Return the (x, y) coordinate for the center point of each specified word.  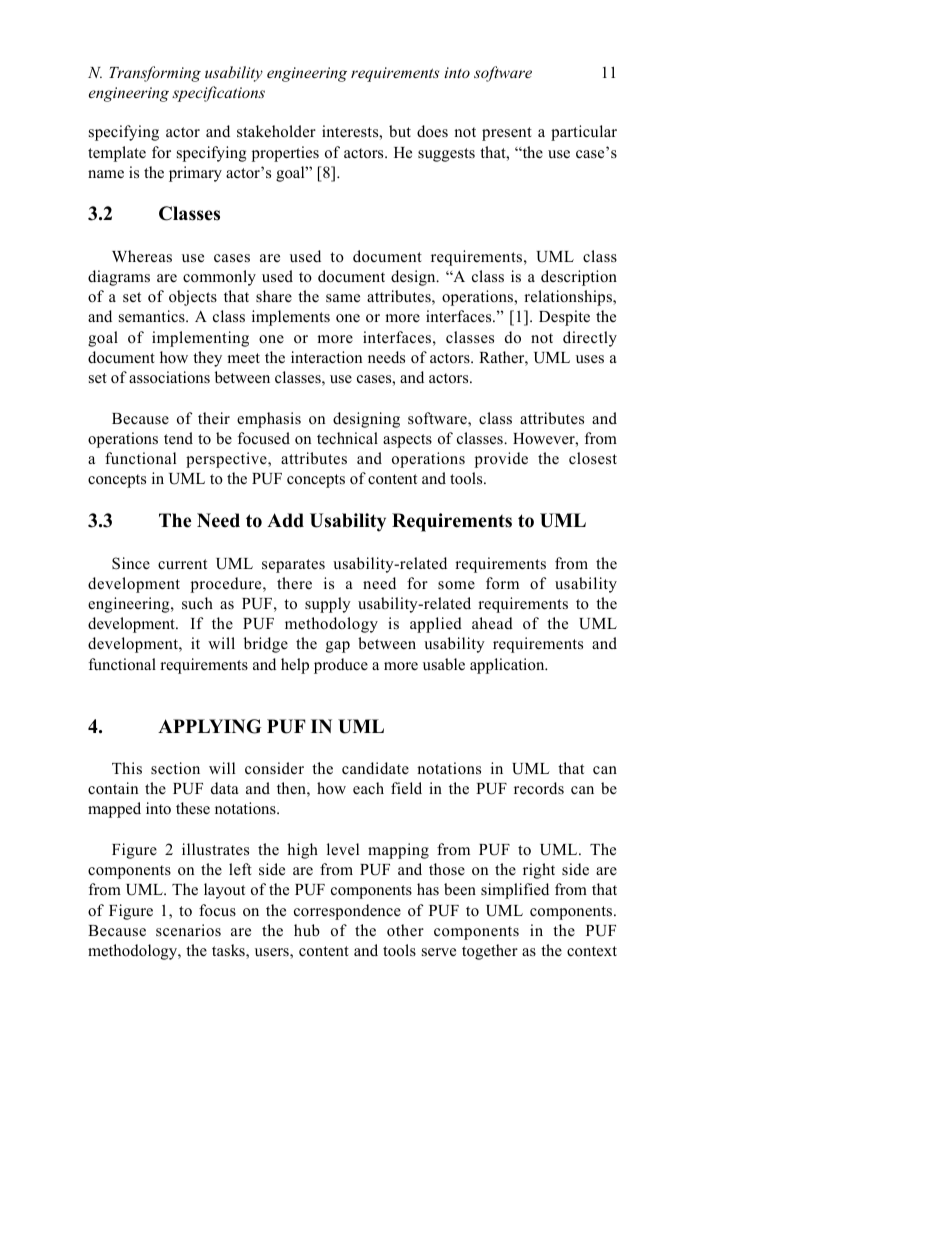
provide (501, 460)
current (182, 564)
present (507, 134)
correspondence (347, 912)
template (117, 154)
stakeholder (276, 131)
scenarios (188, 930)
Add (285, 520)
